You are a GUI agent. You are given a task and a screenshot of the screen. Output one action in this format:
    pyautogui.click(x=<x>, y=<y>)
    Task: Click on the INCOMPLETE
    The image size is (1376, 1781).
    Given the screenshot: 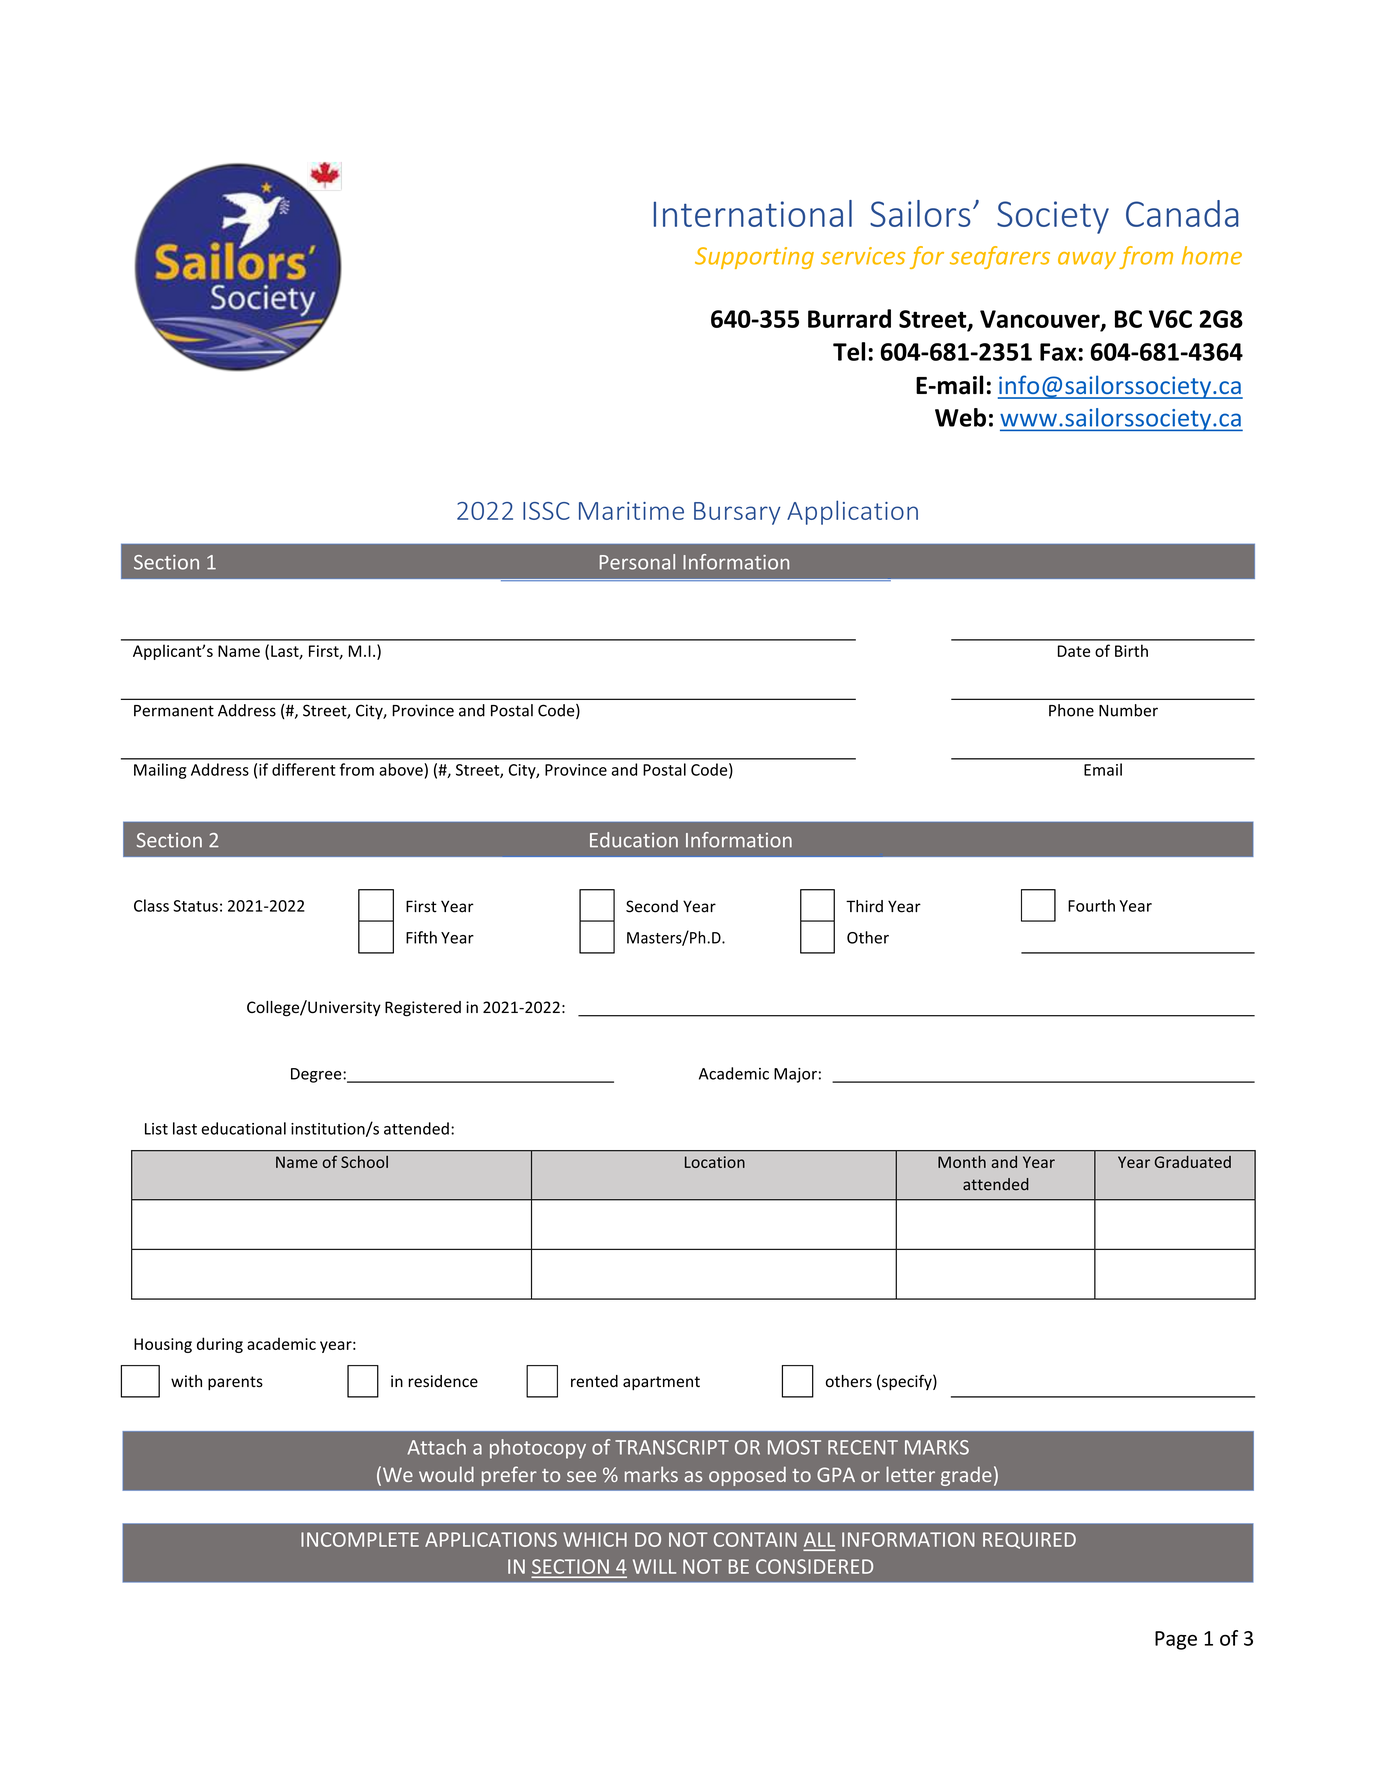 What is the action you would take?
    pyautogui.click(x=360, y=1539)
